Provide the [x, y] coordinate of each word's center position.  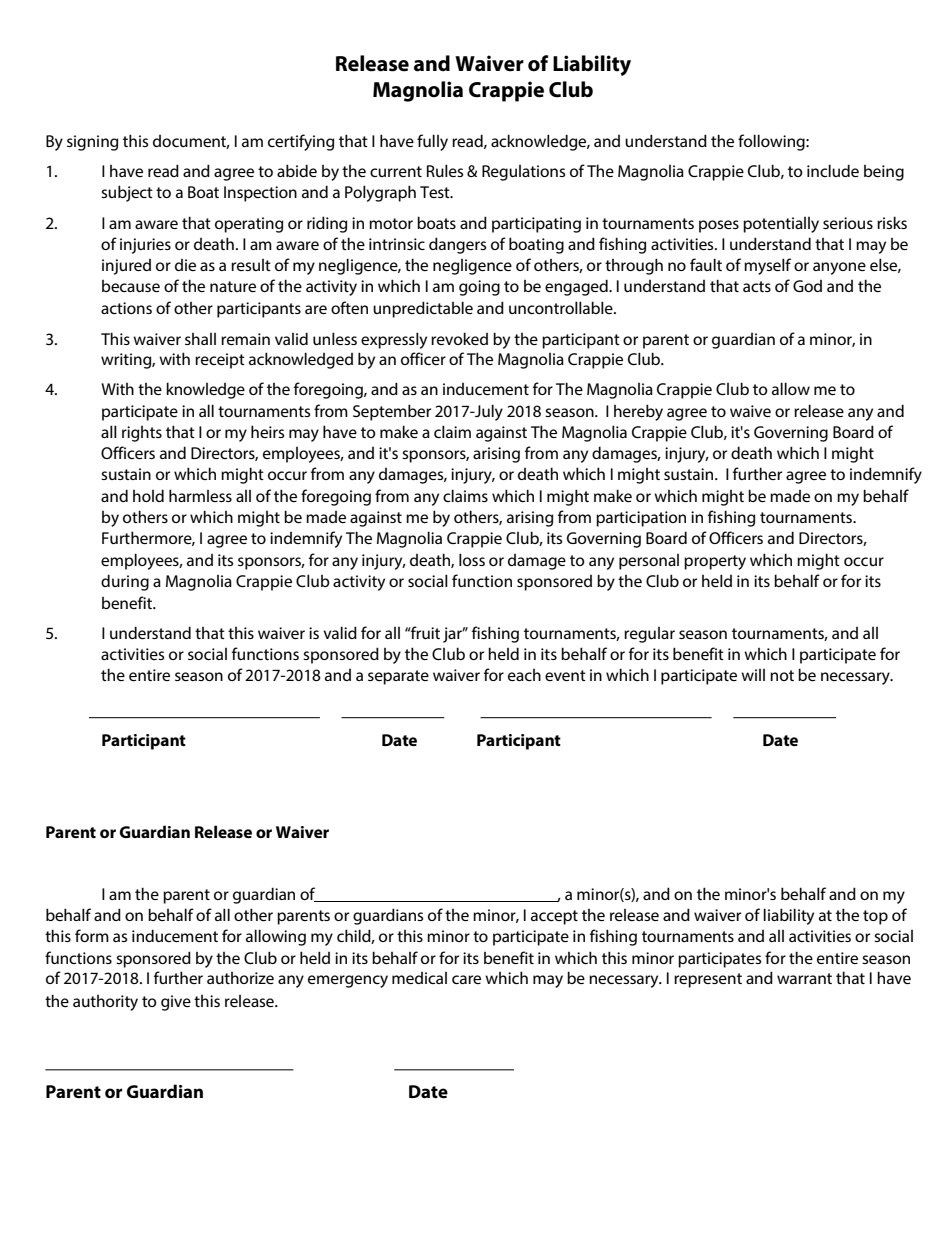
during [125, 582]
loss [472, 559]
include [833, 170]
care [466, 979]
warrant [804, 978]
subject [127, 193]
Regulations [523, 173]
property [715, 562]
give [176, 1003]
